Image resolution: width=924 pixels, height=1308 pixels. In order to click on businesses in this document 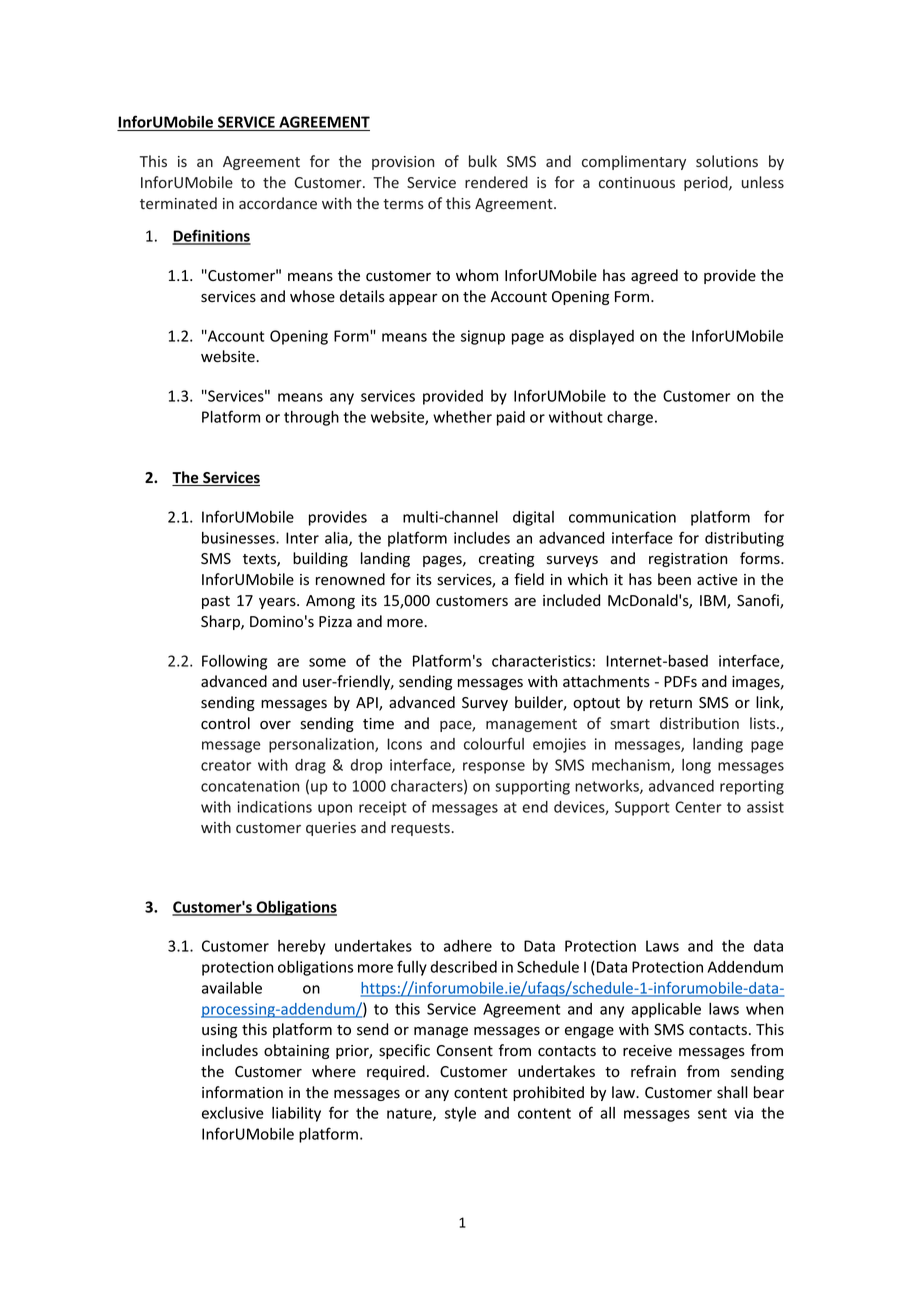, I will do `click(239, 538)`.
